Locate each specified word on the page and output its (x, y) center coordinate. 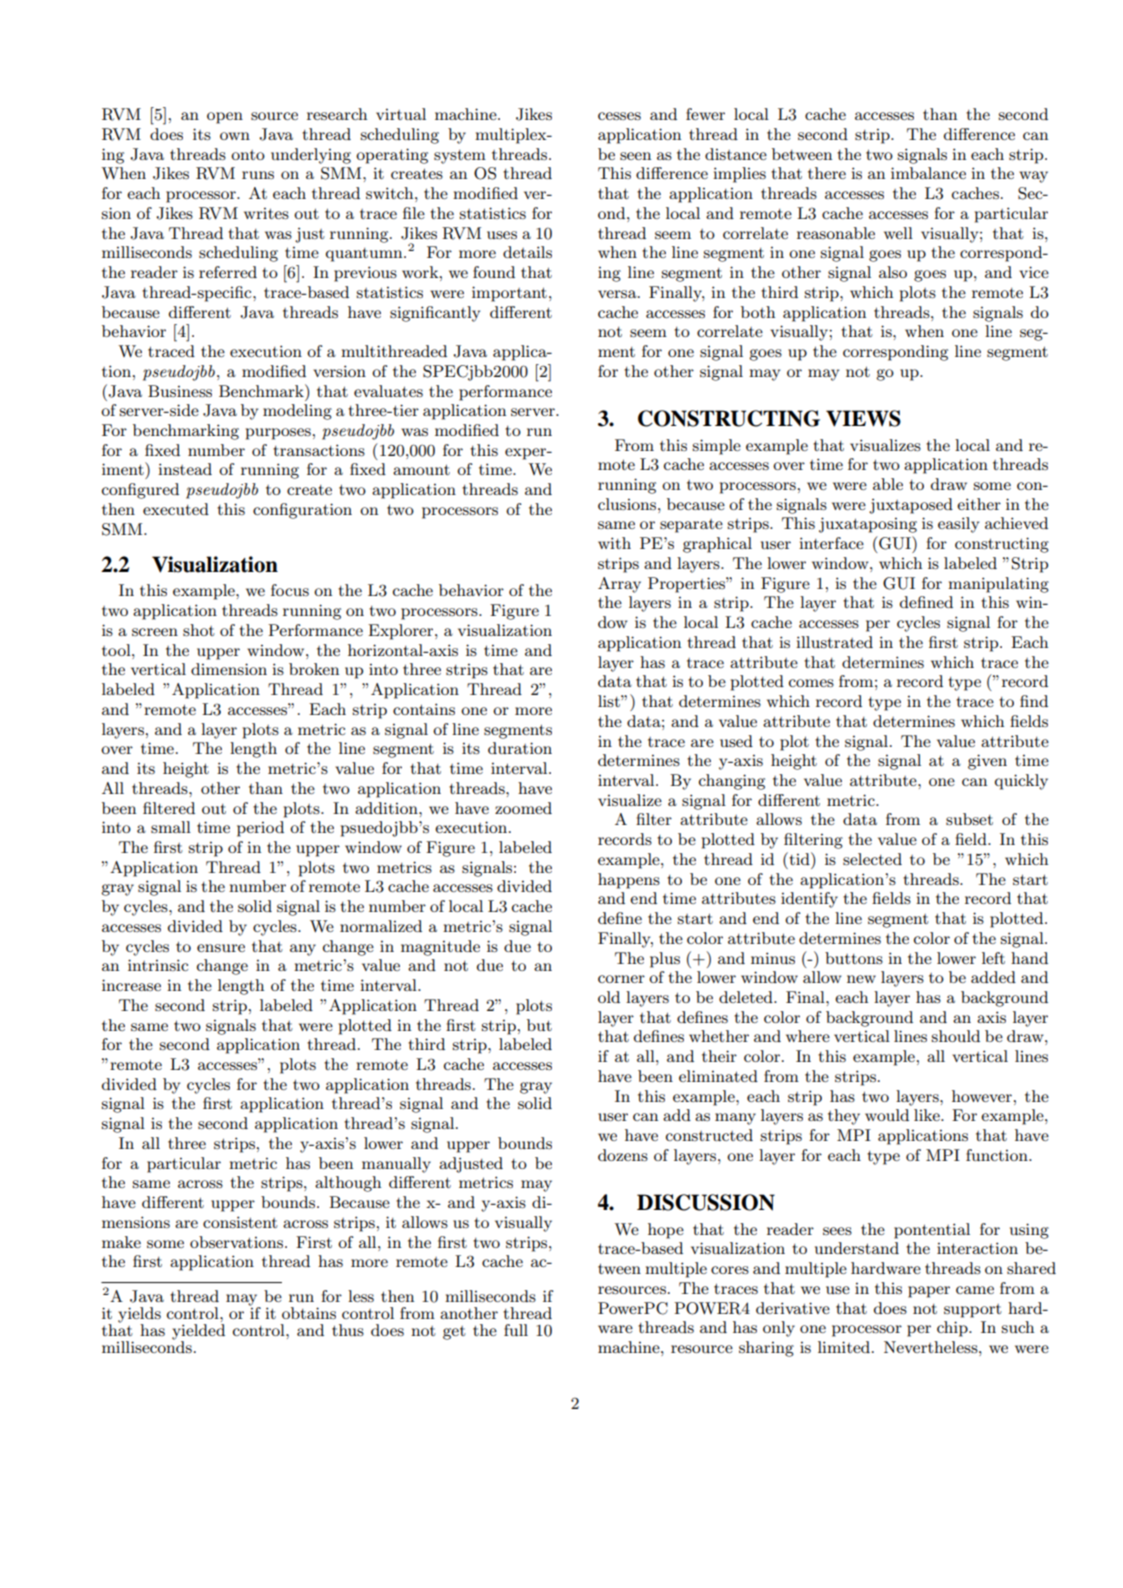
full (516, 1330)
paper (929, 1292)
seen (635, 156)
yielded (198, 1333)
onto (248, 155)
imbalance (928, 173)
